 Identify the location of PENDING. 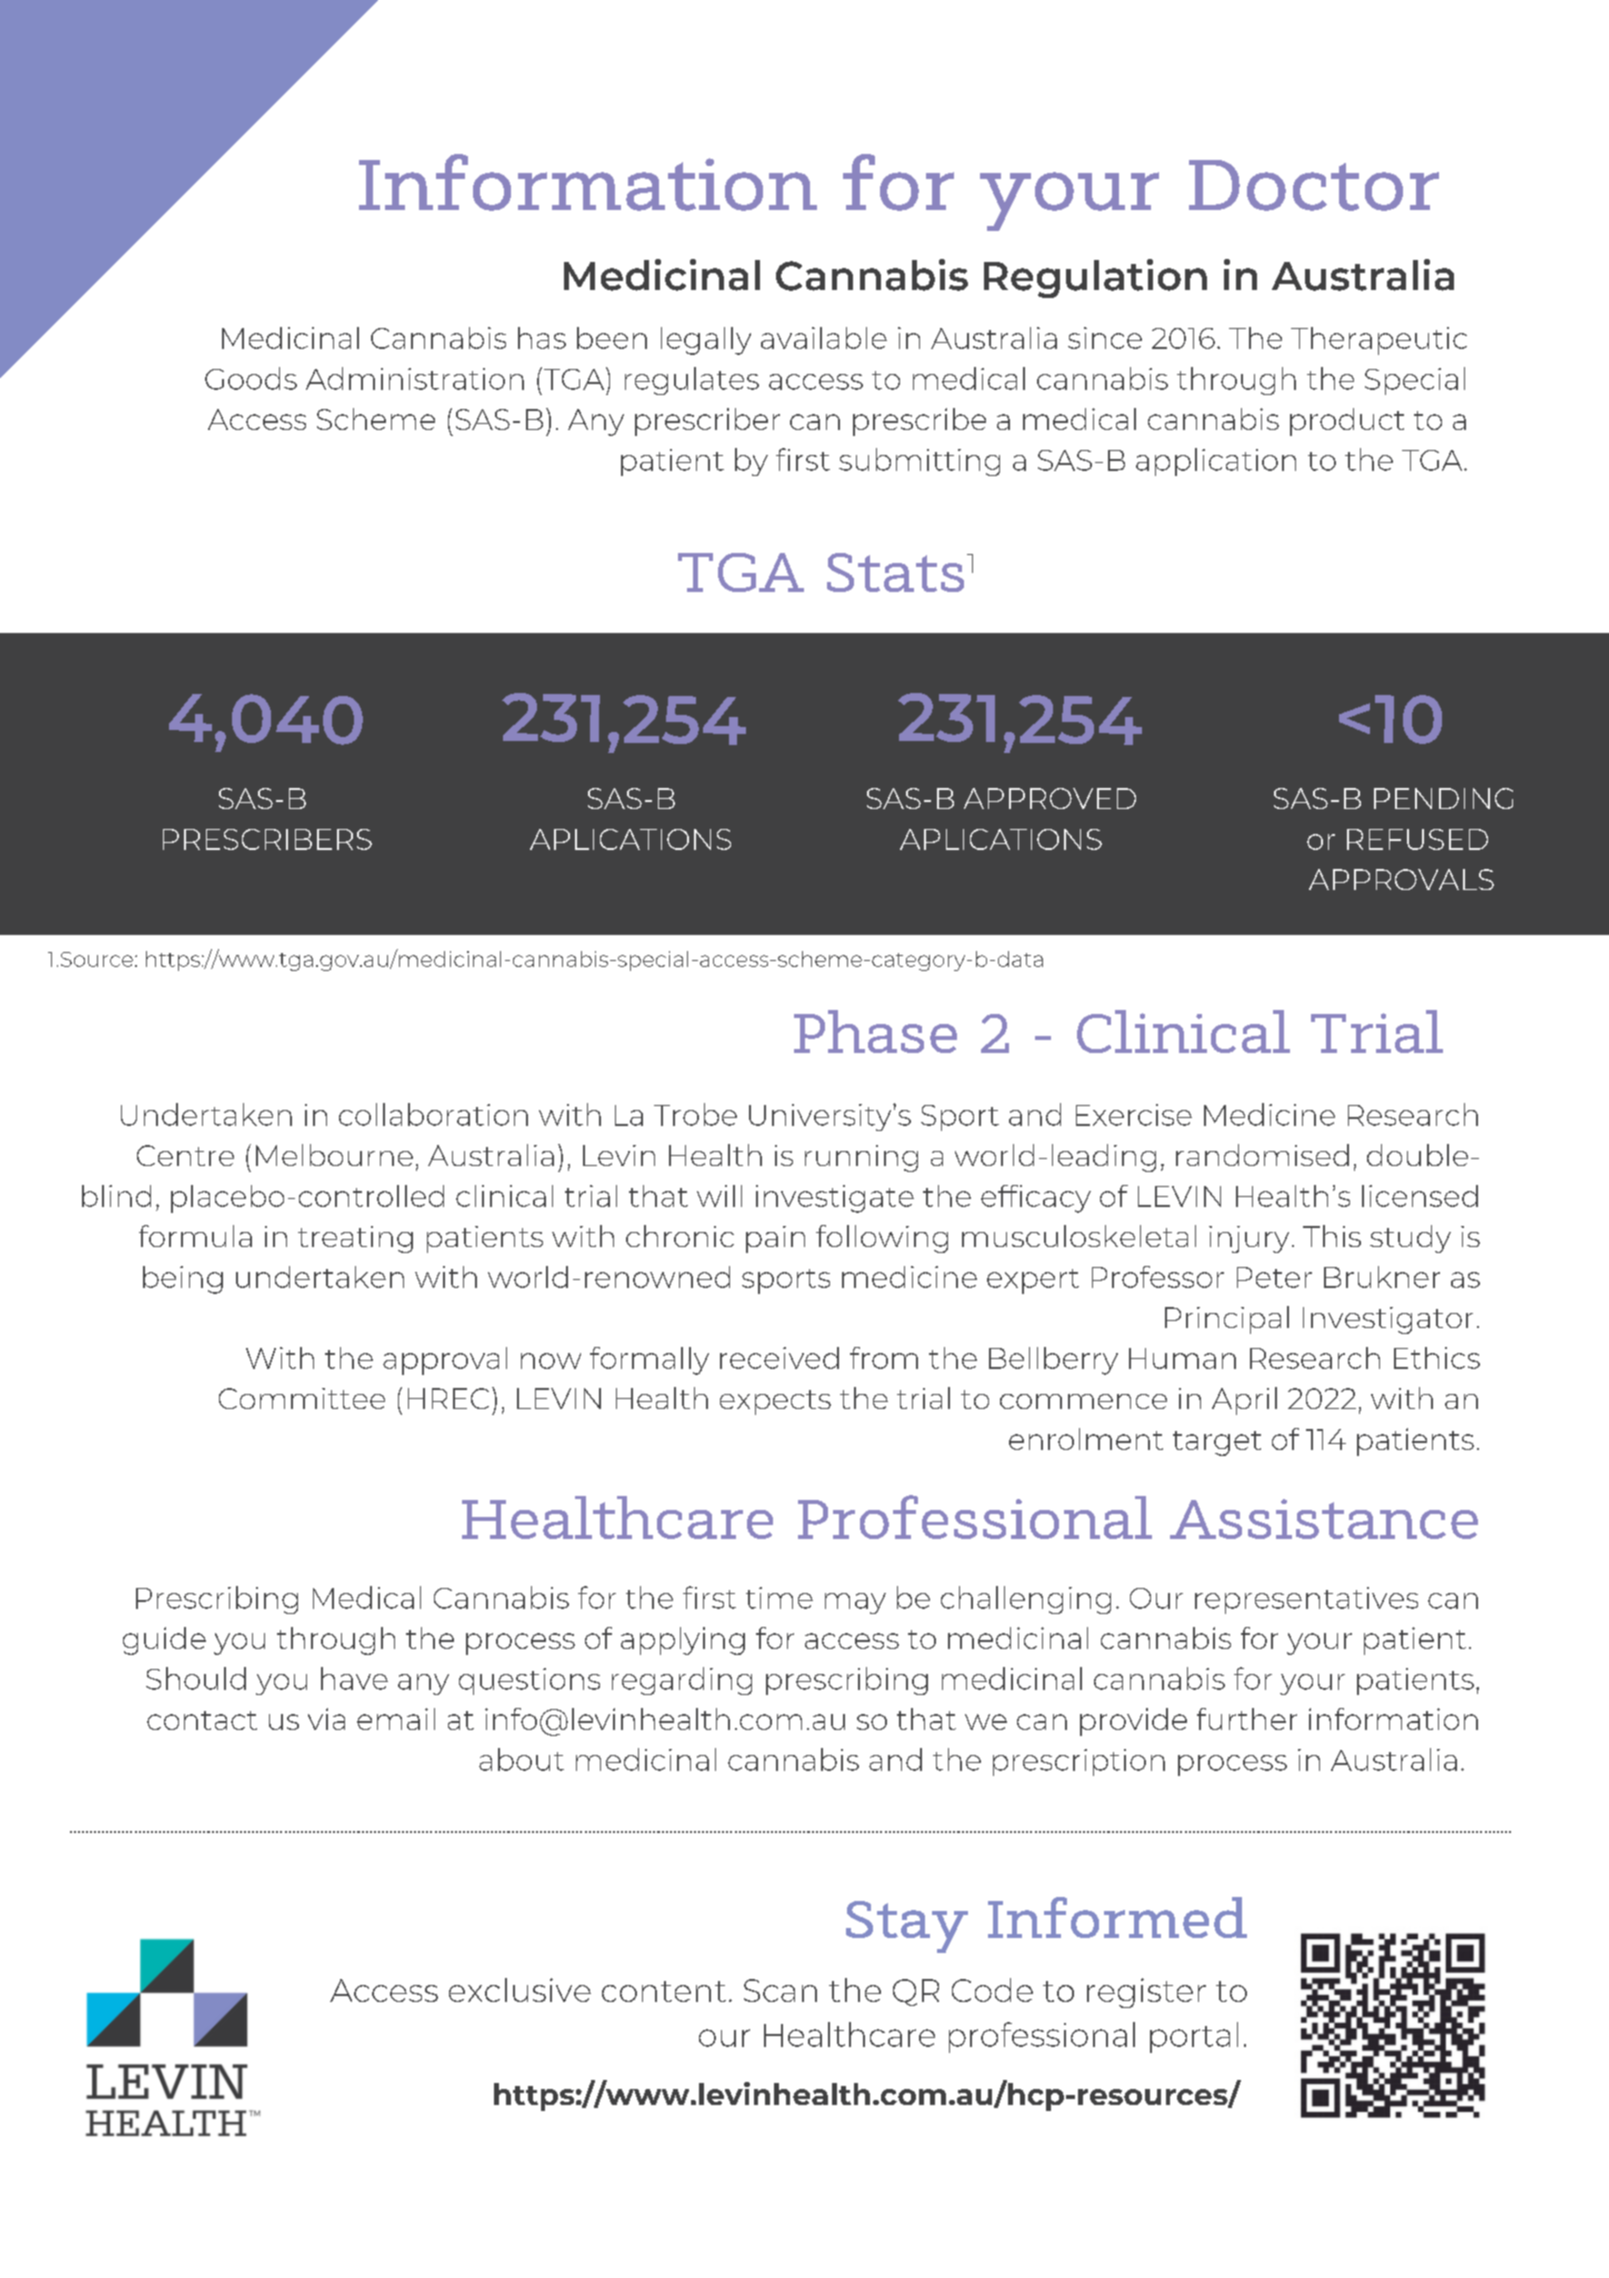
(1443, 798).
